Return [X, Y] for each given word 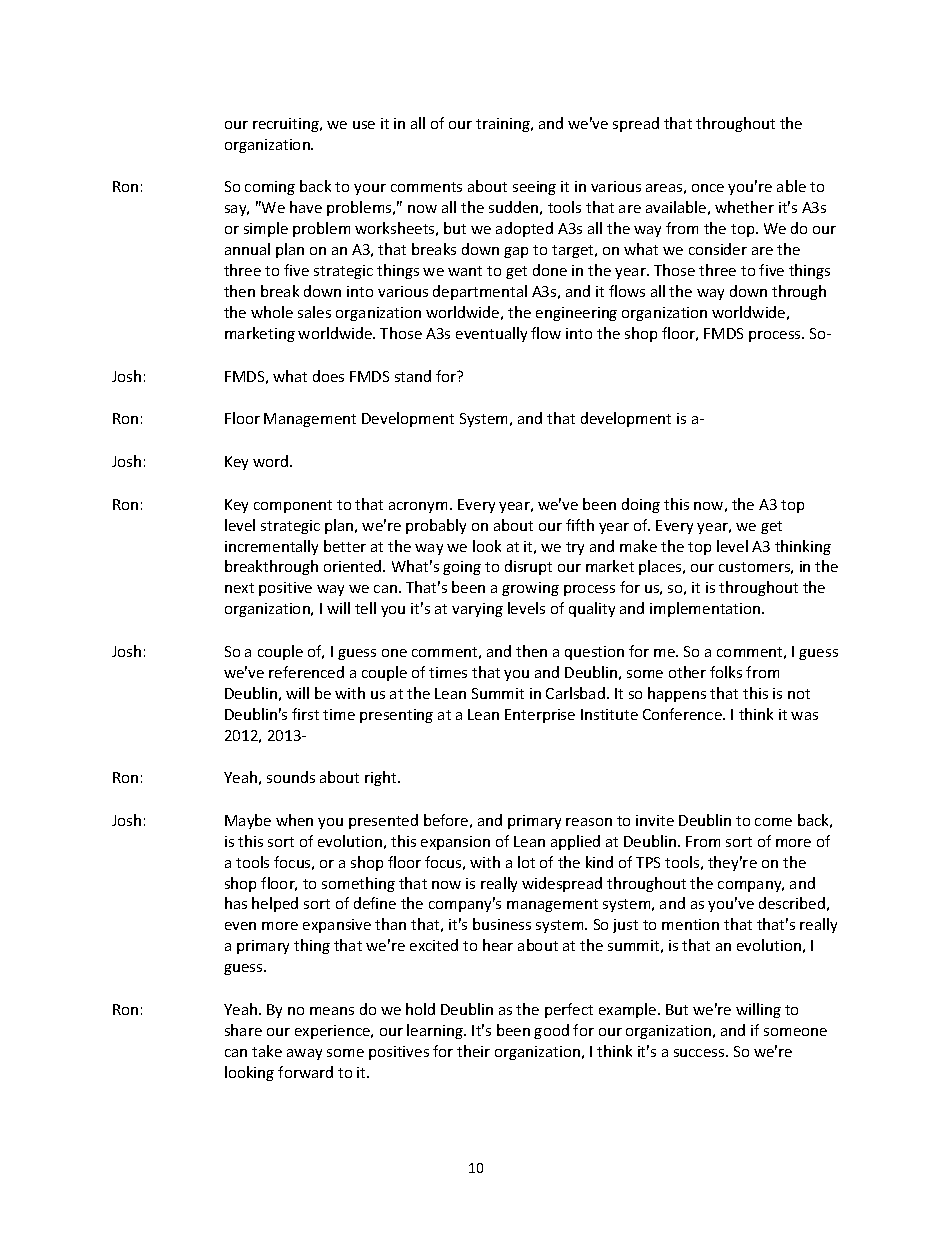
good [551, 1031]
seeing [534, 188]
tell [365, 608]
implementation [706, 609]
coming [270, 188]
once [708, 188]
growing [530, 589]
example [629, 1010]
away [304, 1054]
